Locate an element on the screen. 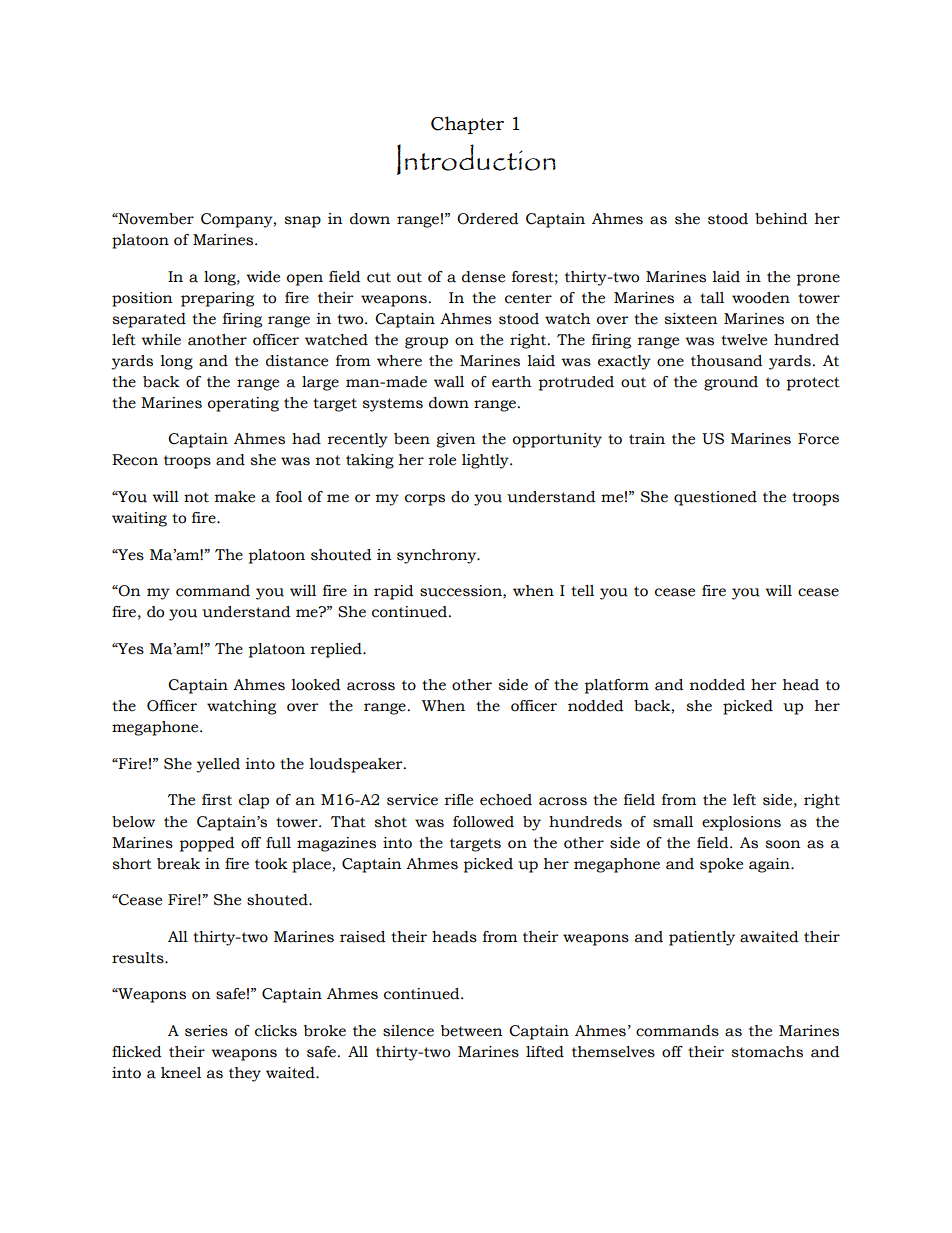 This screenshot has width=952, height=1233. synchrony is located at coordinates (438, 556).
